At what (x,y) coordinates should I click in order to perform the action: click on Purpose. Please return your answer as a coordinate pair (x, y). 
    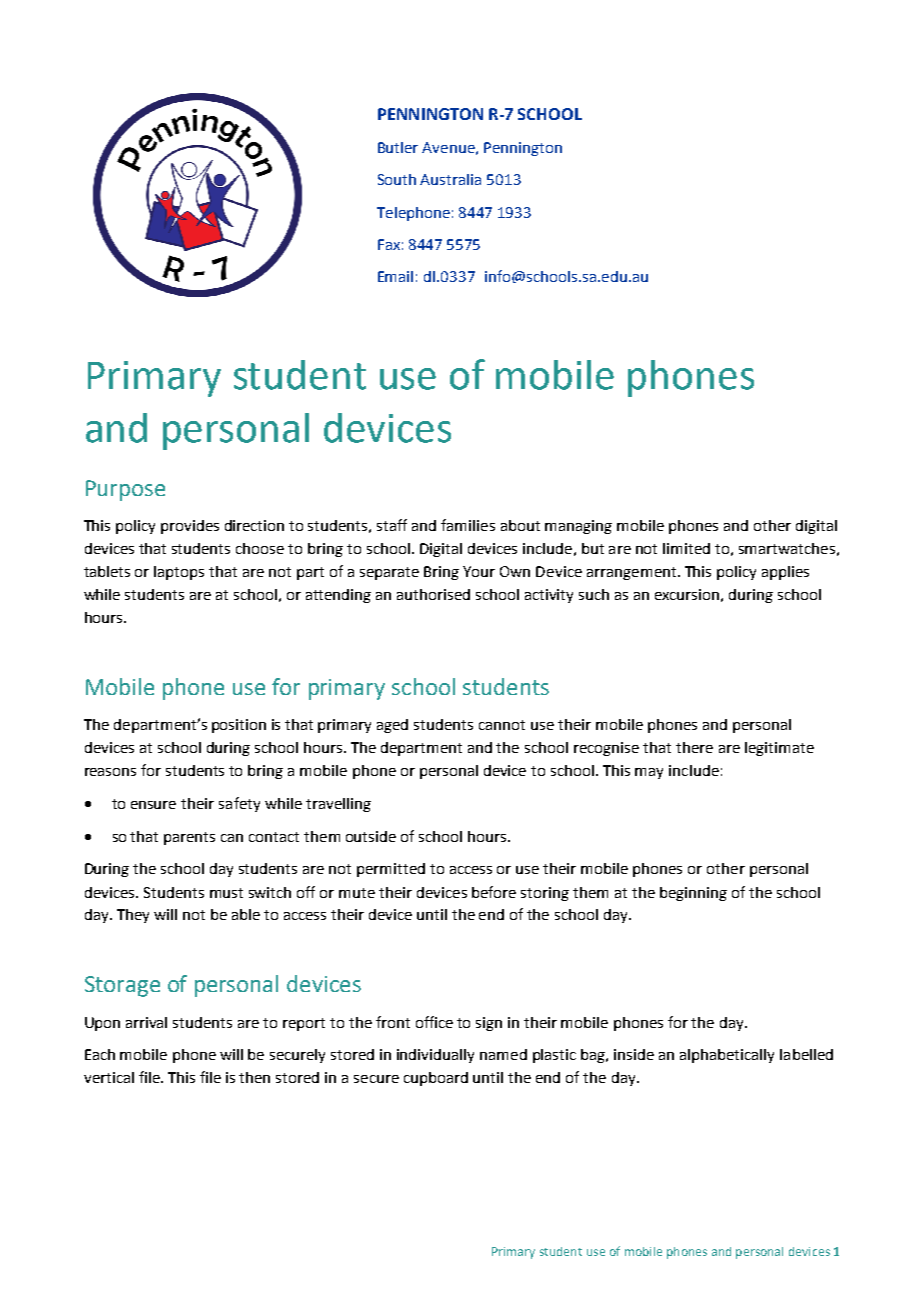
    Looking at the image, I should click on (125, 490).
